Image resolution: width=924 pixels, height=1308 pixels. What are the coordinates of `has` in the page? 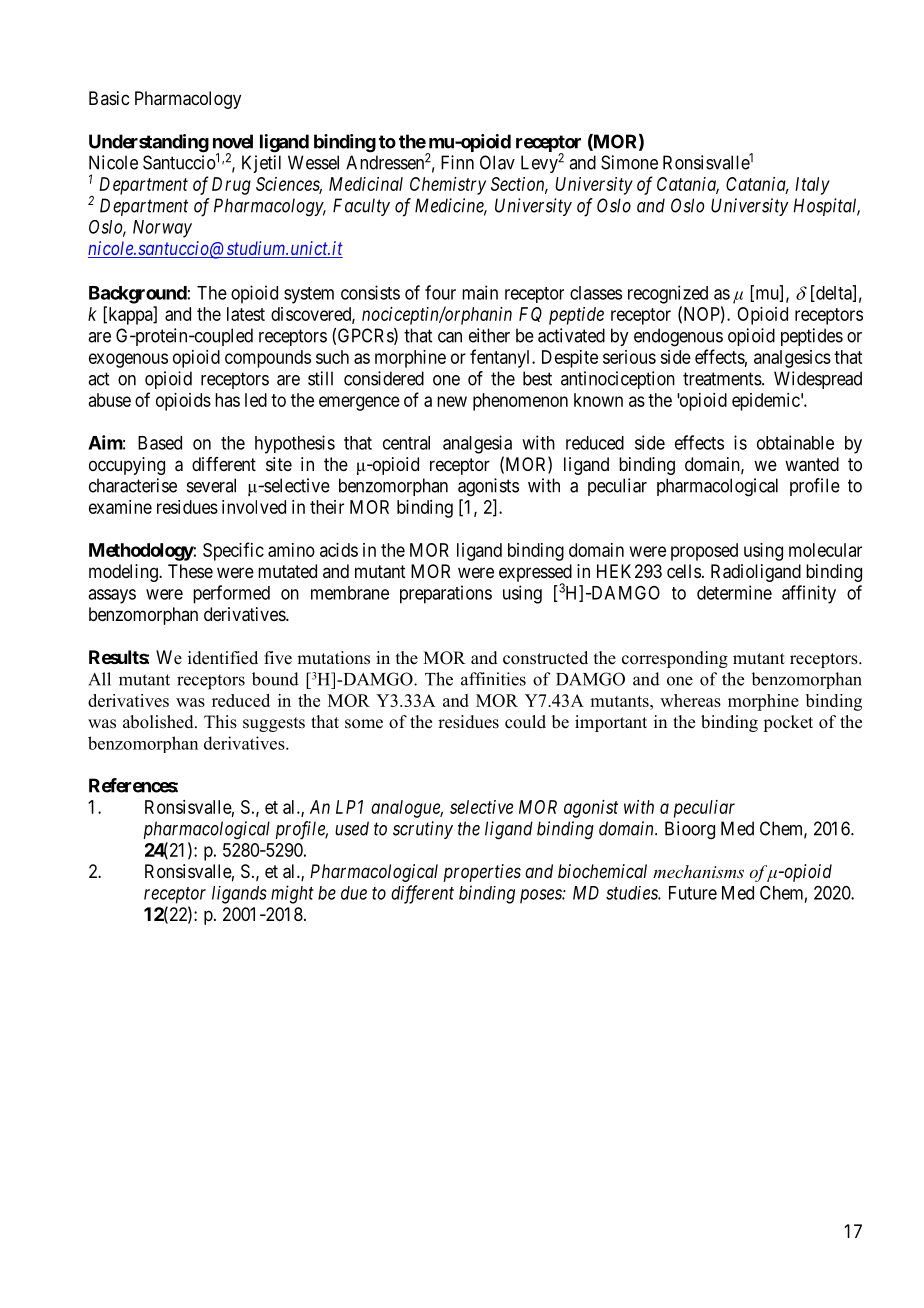 It's located at (227, 400).
